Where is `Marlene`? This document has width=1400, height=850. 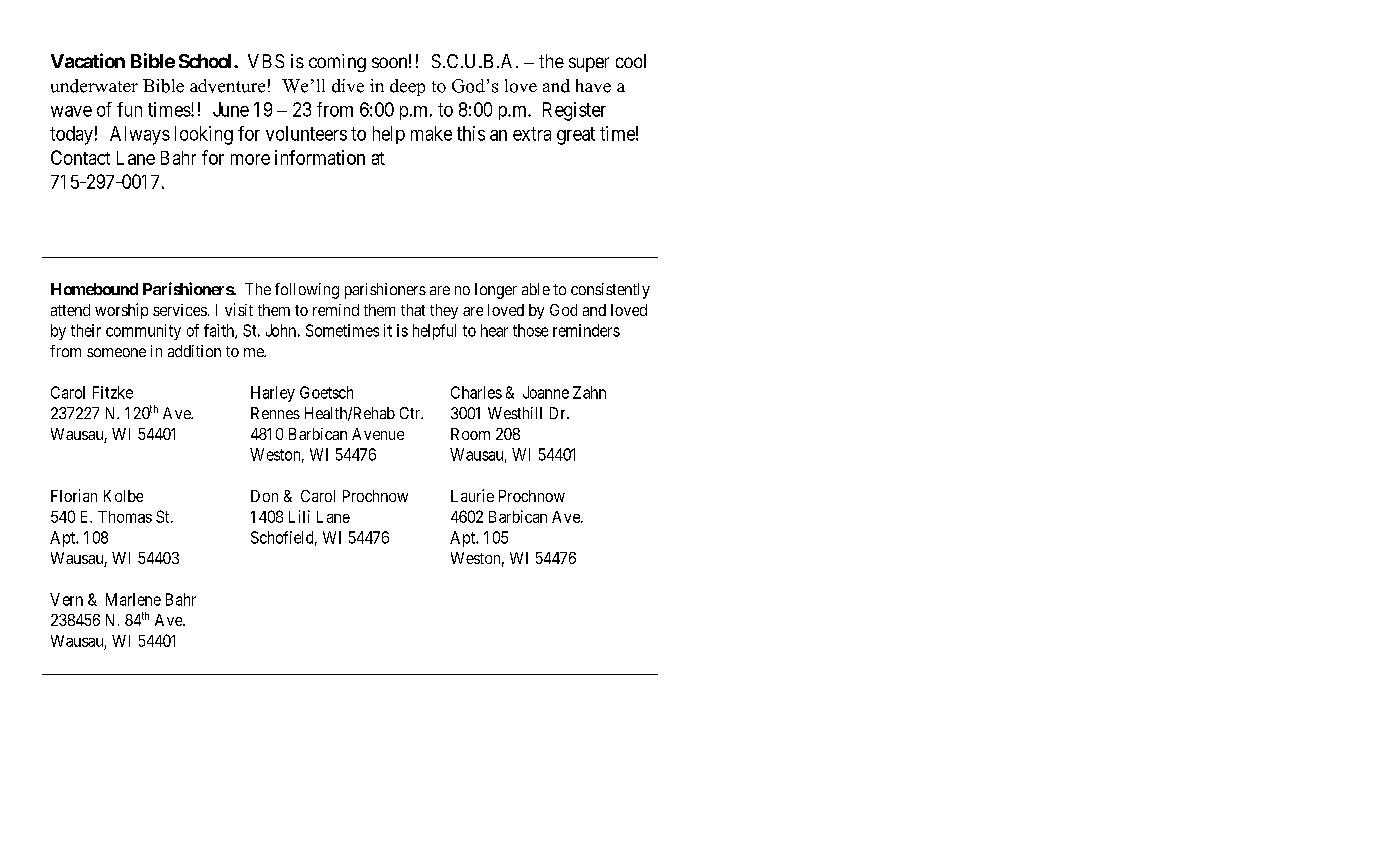
Marlene is located at coordinates (133, 599).
